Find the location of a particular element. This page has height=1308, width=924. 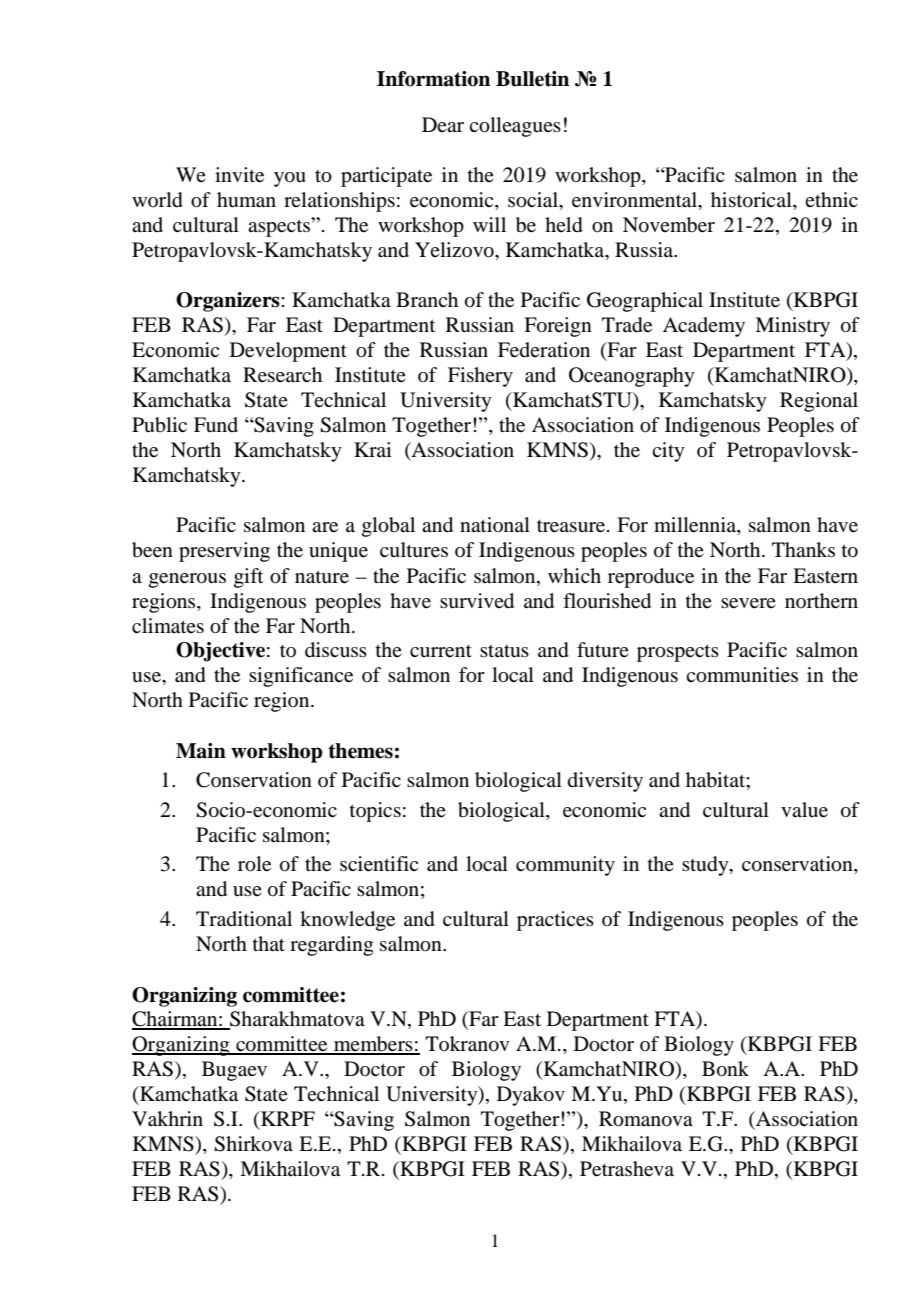

gift is located at coordinates (248, 578).
